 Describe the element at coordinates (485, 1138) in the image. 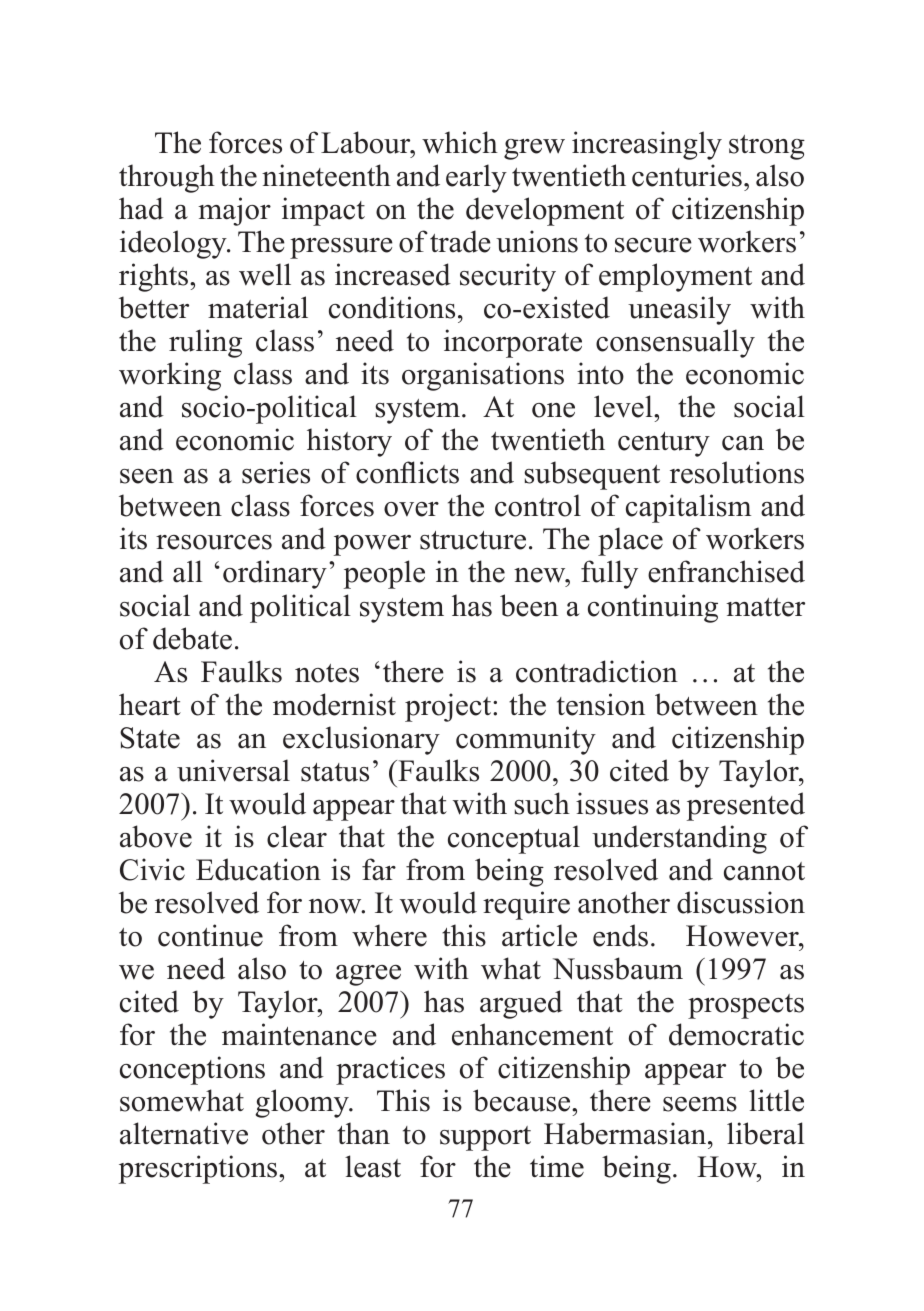

I see `support` at that location.
